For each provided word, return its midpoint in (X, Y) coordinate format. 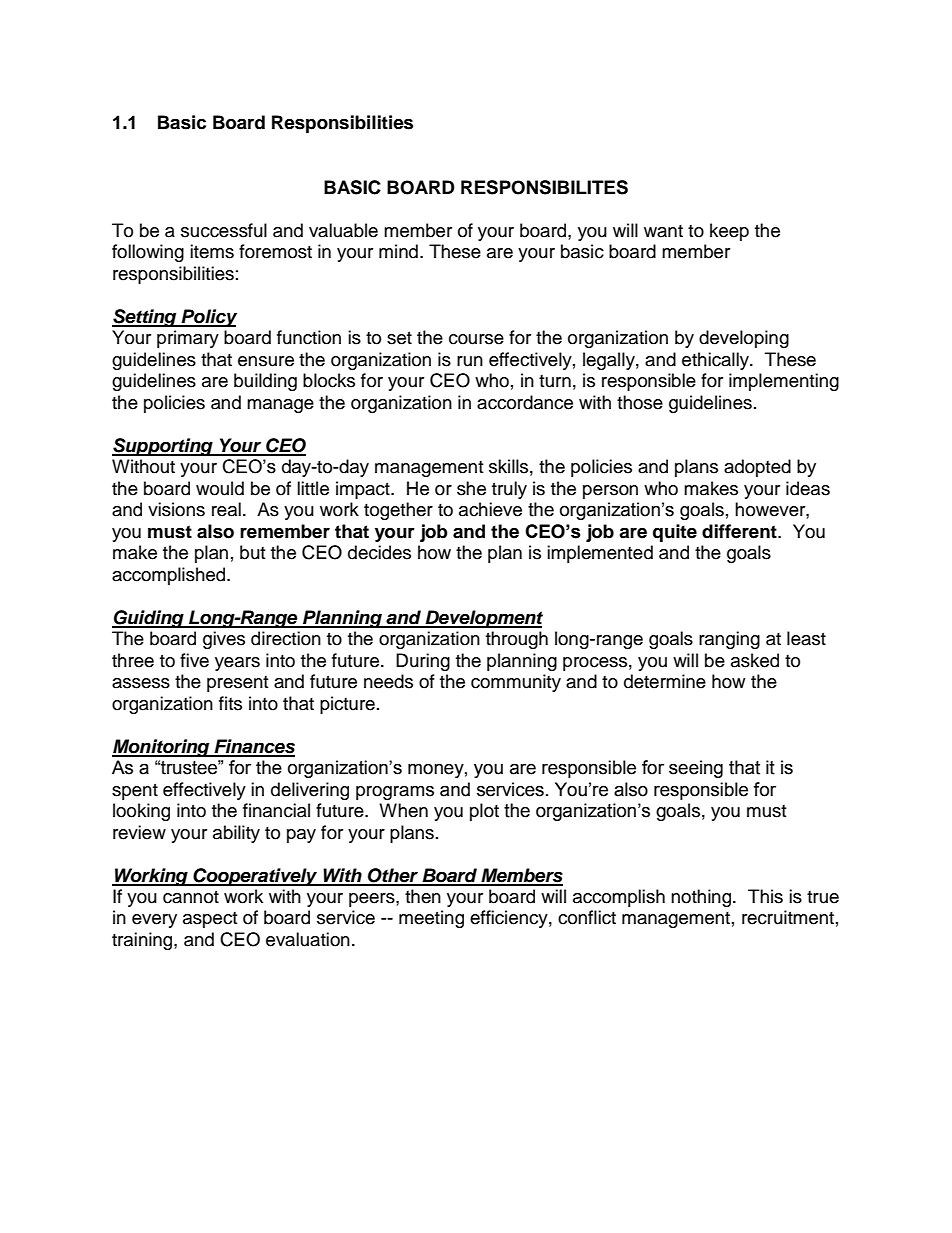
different (740, 531)
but (252, 552)
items (212, 251)
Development (483, 619)
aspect (210, 920)
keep (729, 232)
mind (398, 251)
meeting (431, 919)
